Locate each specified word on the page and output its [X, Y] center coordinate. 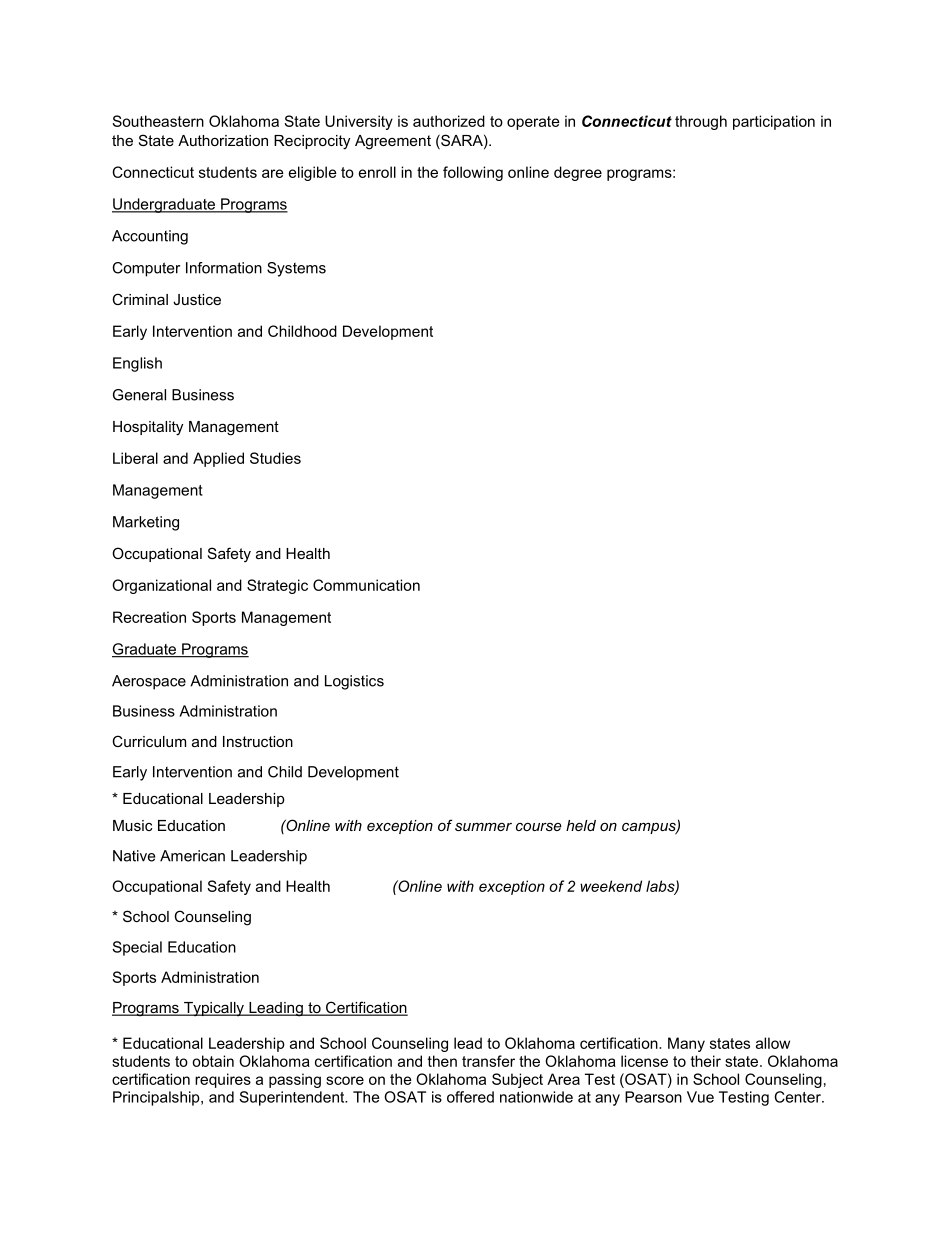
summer [483, 827]
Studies [275, 458]
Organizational [161, 586]
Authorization [223, 140]
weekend [611, 886]
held [581, 825]
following [473, 173]
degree [578, 173]
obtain [213, 1061]
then [442, 1061]
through [701, 122]
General [139, 395]
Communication [366, 585]
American [192, 856]
